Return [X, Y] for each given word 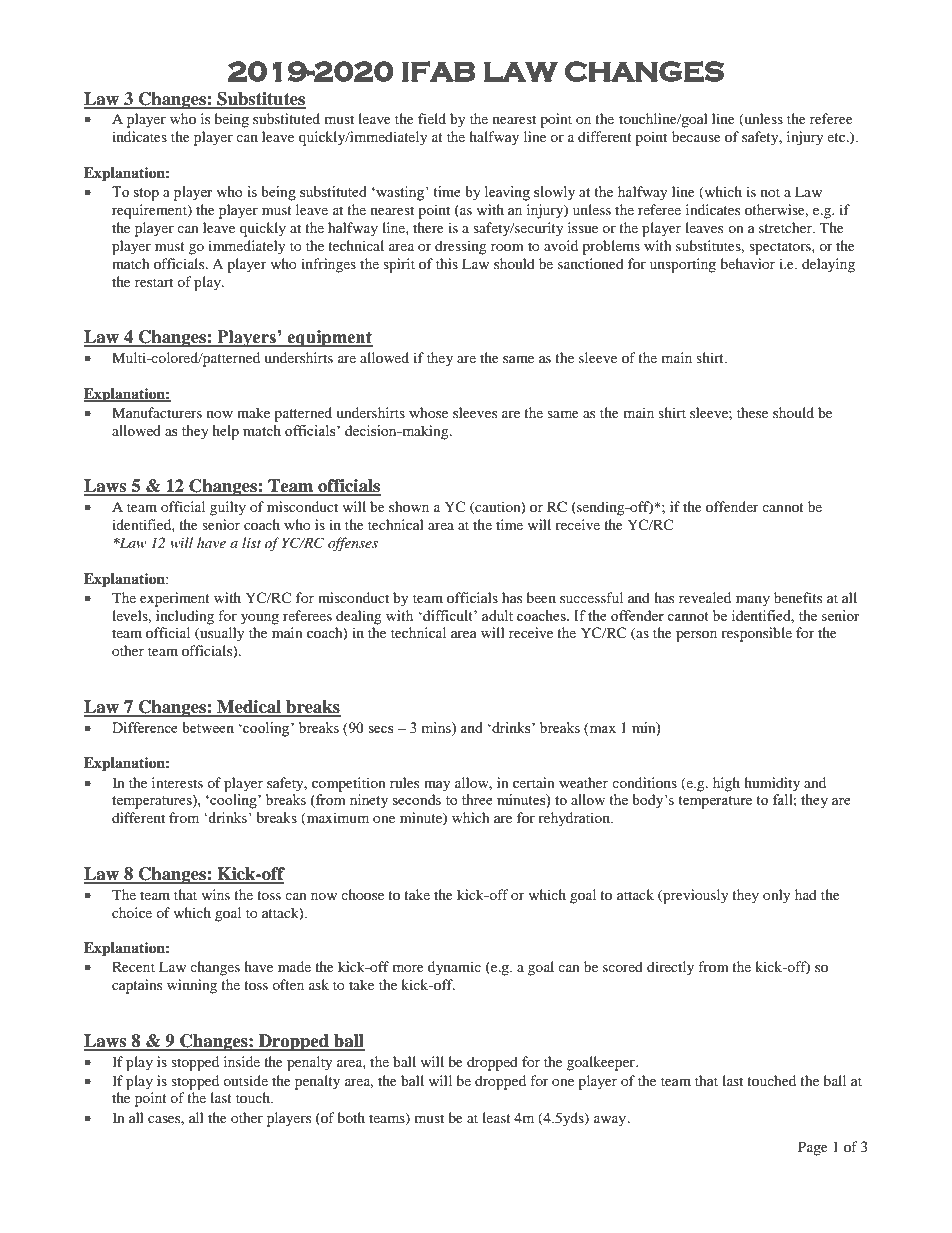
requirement [150, 211]
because [696, 136]
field [432, 118]
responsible [756, 634]
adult [497, 615]
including [185, 617]
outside [245, 1080]
